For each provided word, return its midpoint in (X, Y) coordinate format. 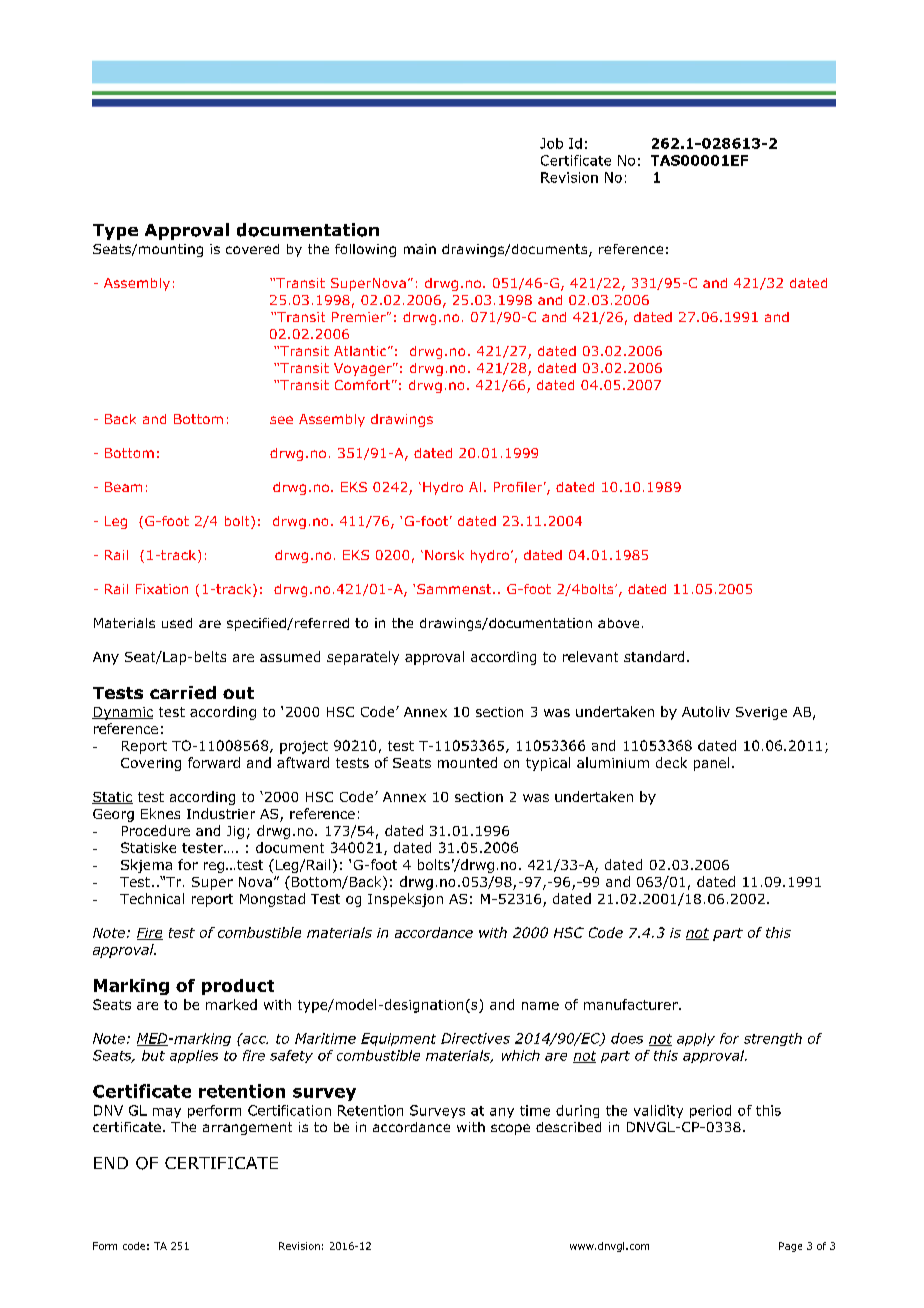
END (111, 1163)
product (238, 987)
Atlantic (361, 351)
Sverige (761, 713)
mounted (467, 762)
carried (183, 692)
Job (551, 143)
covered (252, 249)
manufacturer (632, 1004)
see (281, 420)
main (420, 249)
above (618, 623)
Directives (475, 1038)
